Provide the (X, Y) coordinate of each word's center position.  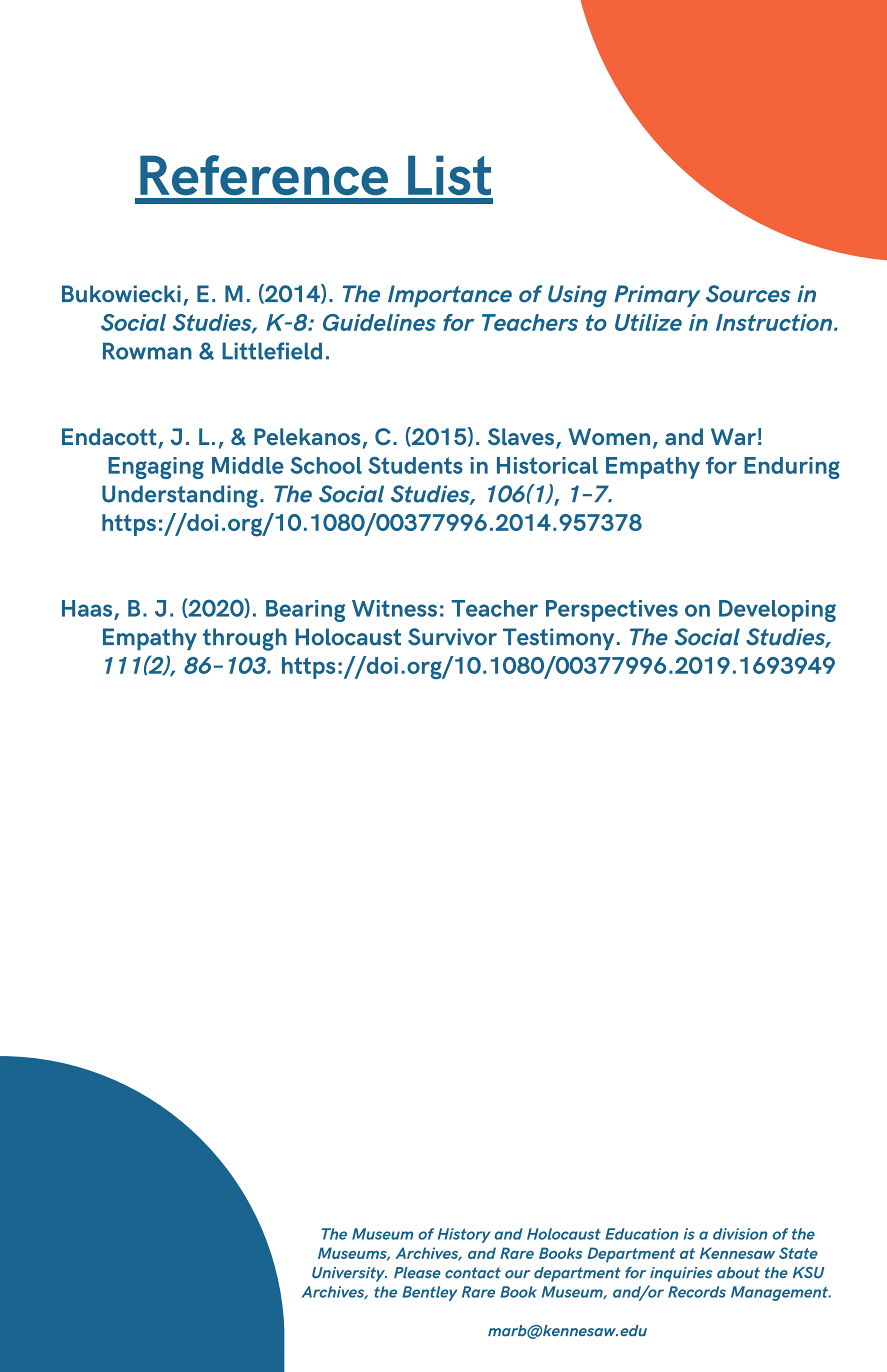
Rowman (147, 351)
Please (417, 1273)
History (464, 1235)
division (740, 1234)
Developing (777, 611)
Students (415, 465)
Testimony (558, 639)
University (349, 1274)
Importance (450, 296)
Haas (87, 608)
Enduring (792, 468)
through (245, 639)
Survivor (452, 637)
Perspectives (612, 611)
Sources (748, 294)
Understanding (180, 496)
